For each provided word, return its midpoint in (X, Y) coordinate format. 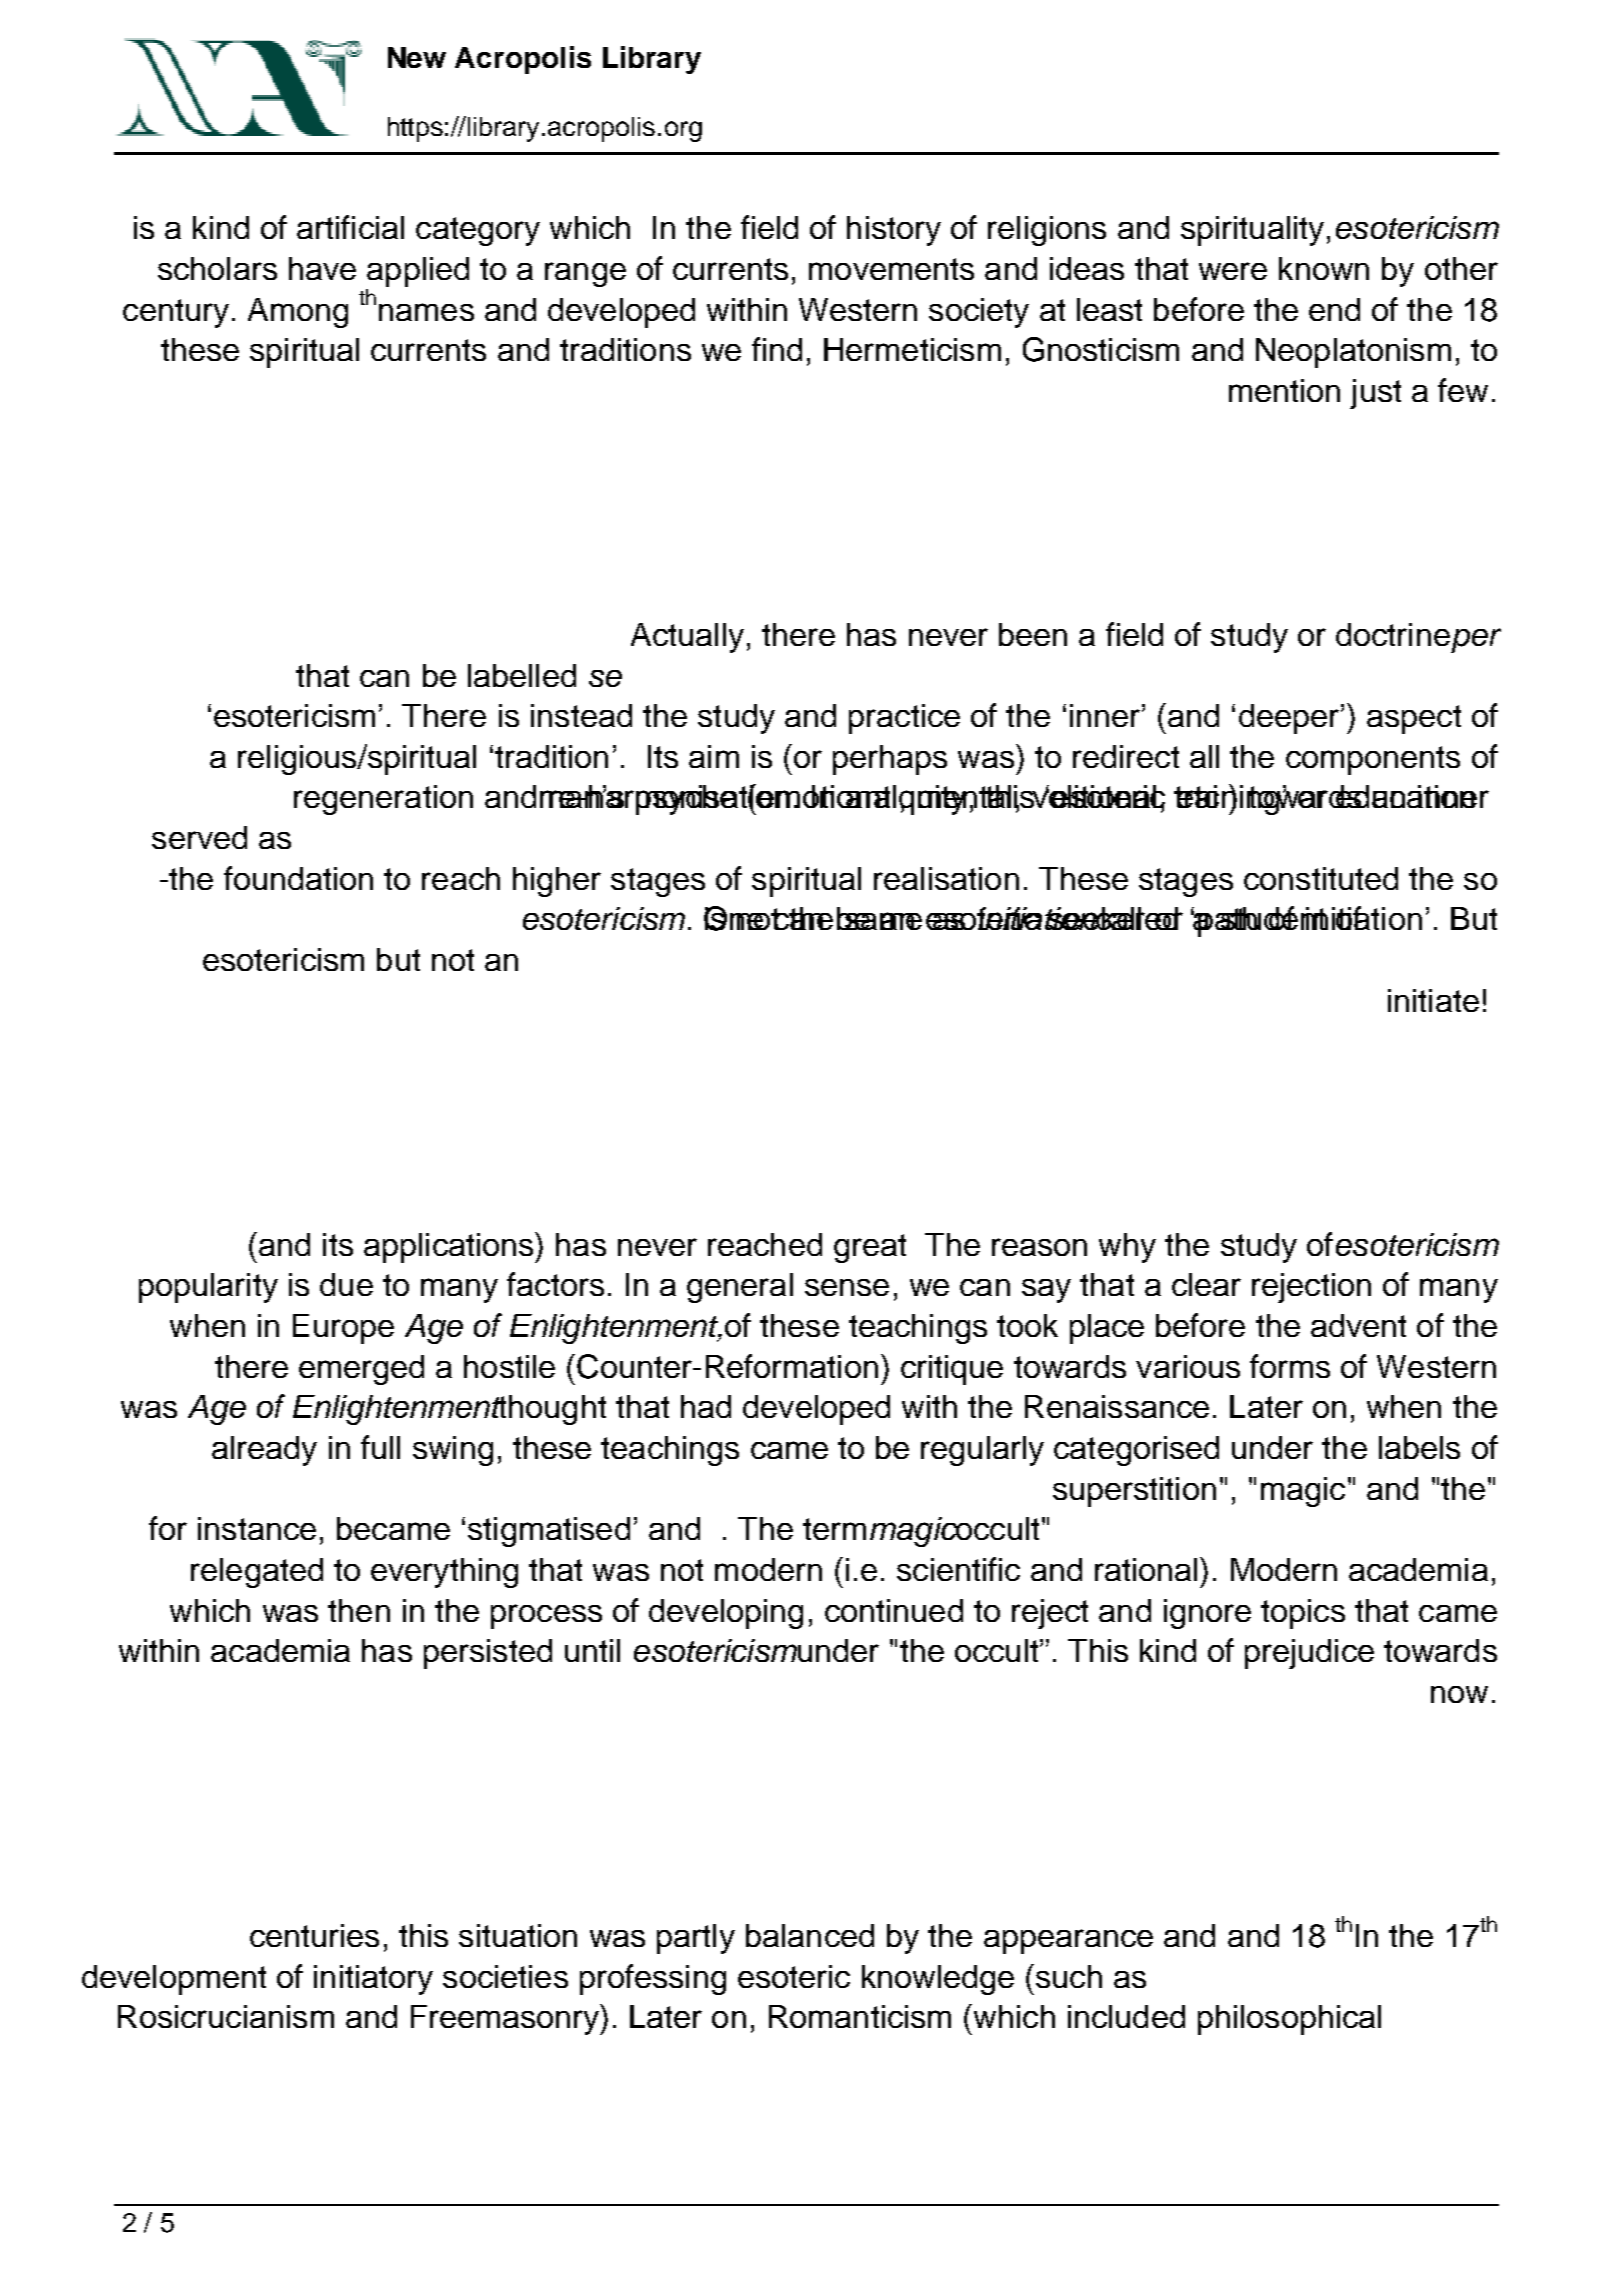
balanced (810, 1935)
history (894, 231)
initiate (1433, 1000)
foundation (298, 878)
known (1324, 268)
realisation (946, 878)
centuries (314, 1935)
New (417, 57)
